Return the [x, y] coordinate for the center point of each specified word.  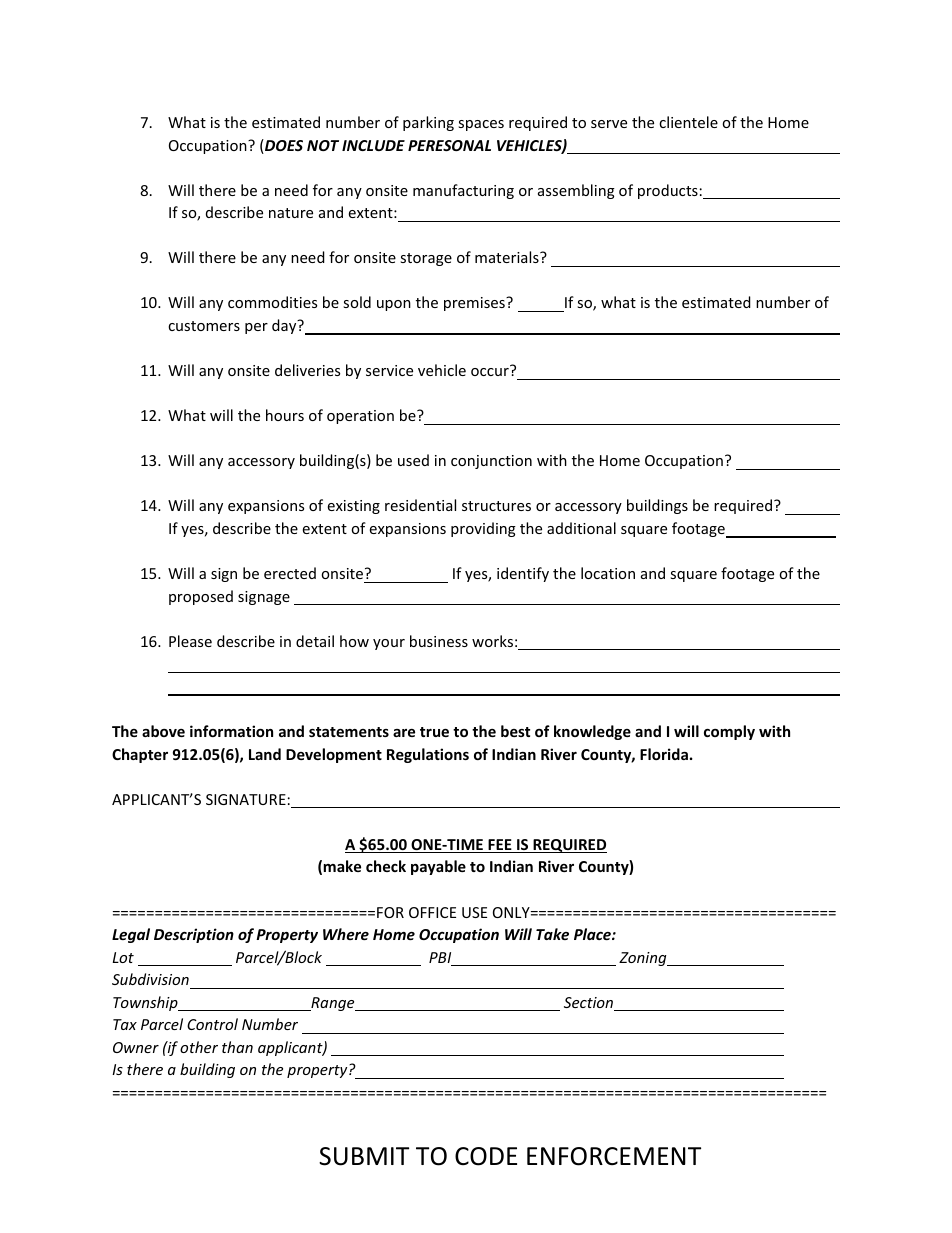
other [199, 1047]
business [439, 641]
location [608, 573]
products [668, 191]
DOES [283, 146]
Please [190, 641]
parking [428, 123]
